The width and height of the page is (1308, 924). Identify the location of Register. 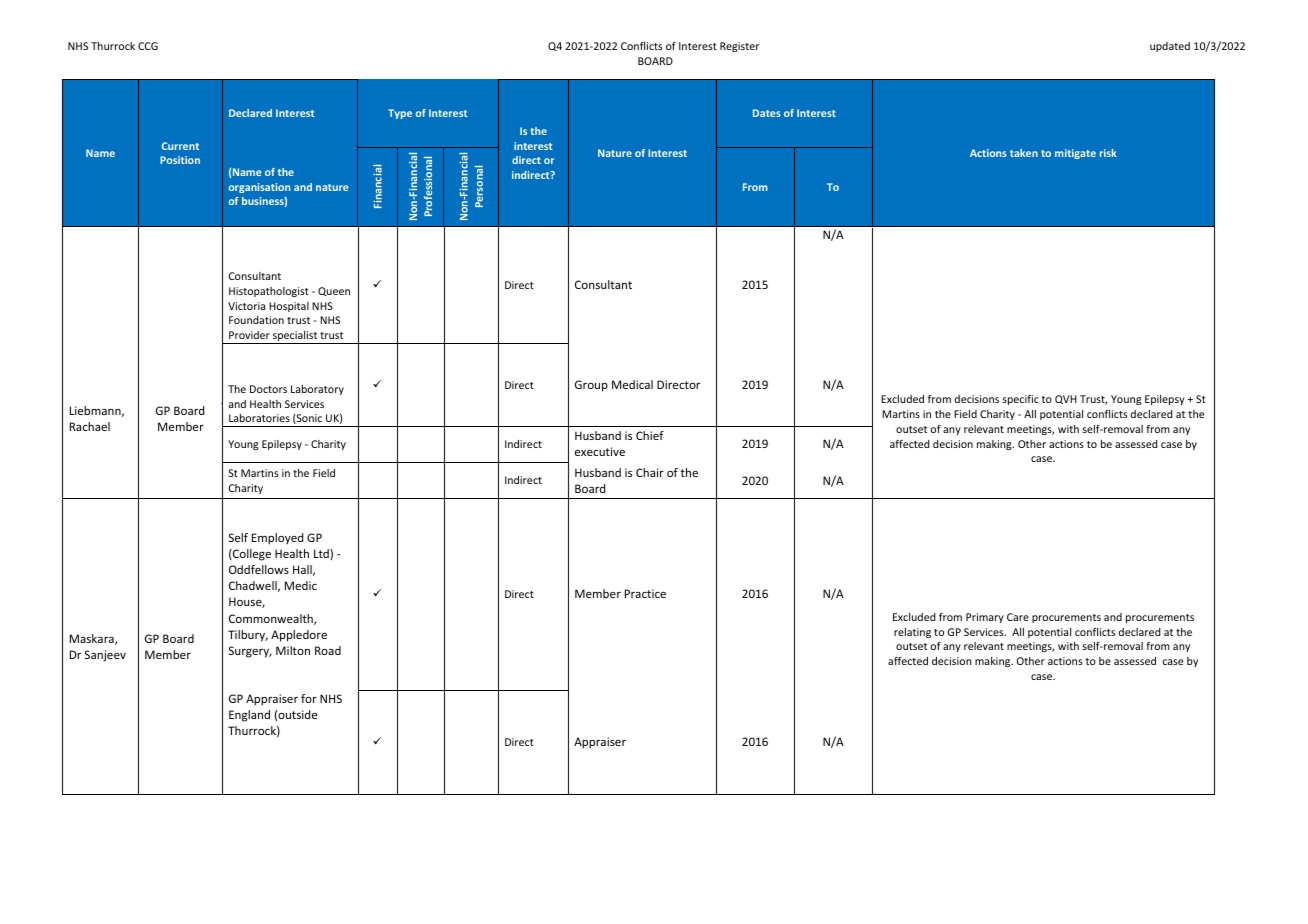
(739, 47).
